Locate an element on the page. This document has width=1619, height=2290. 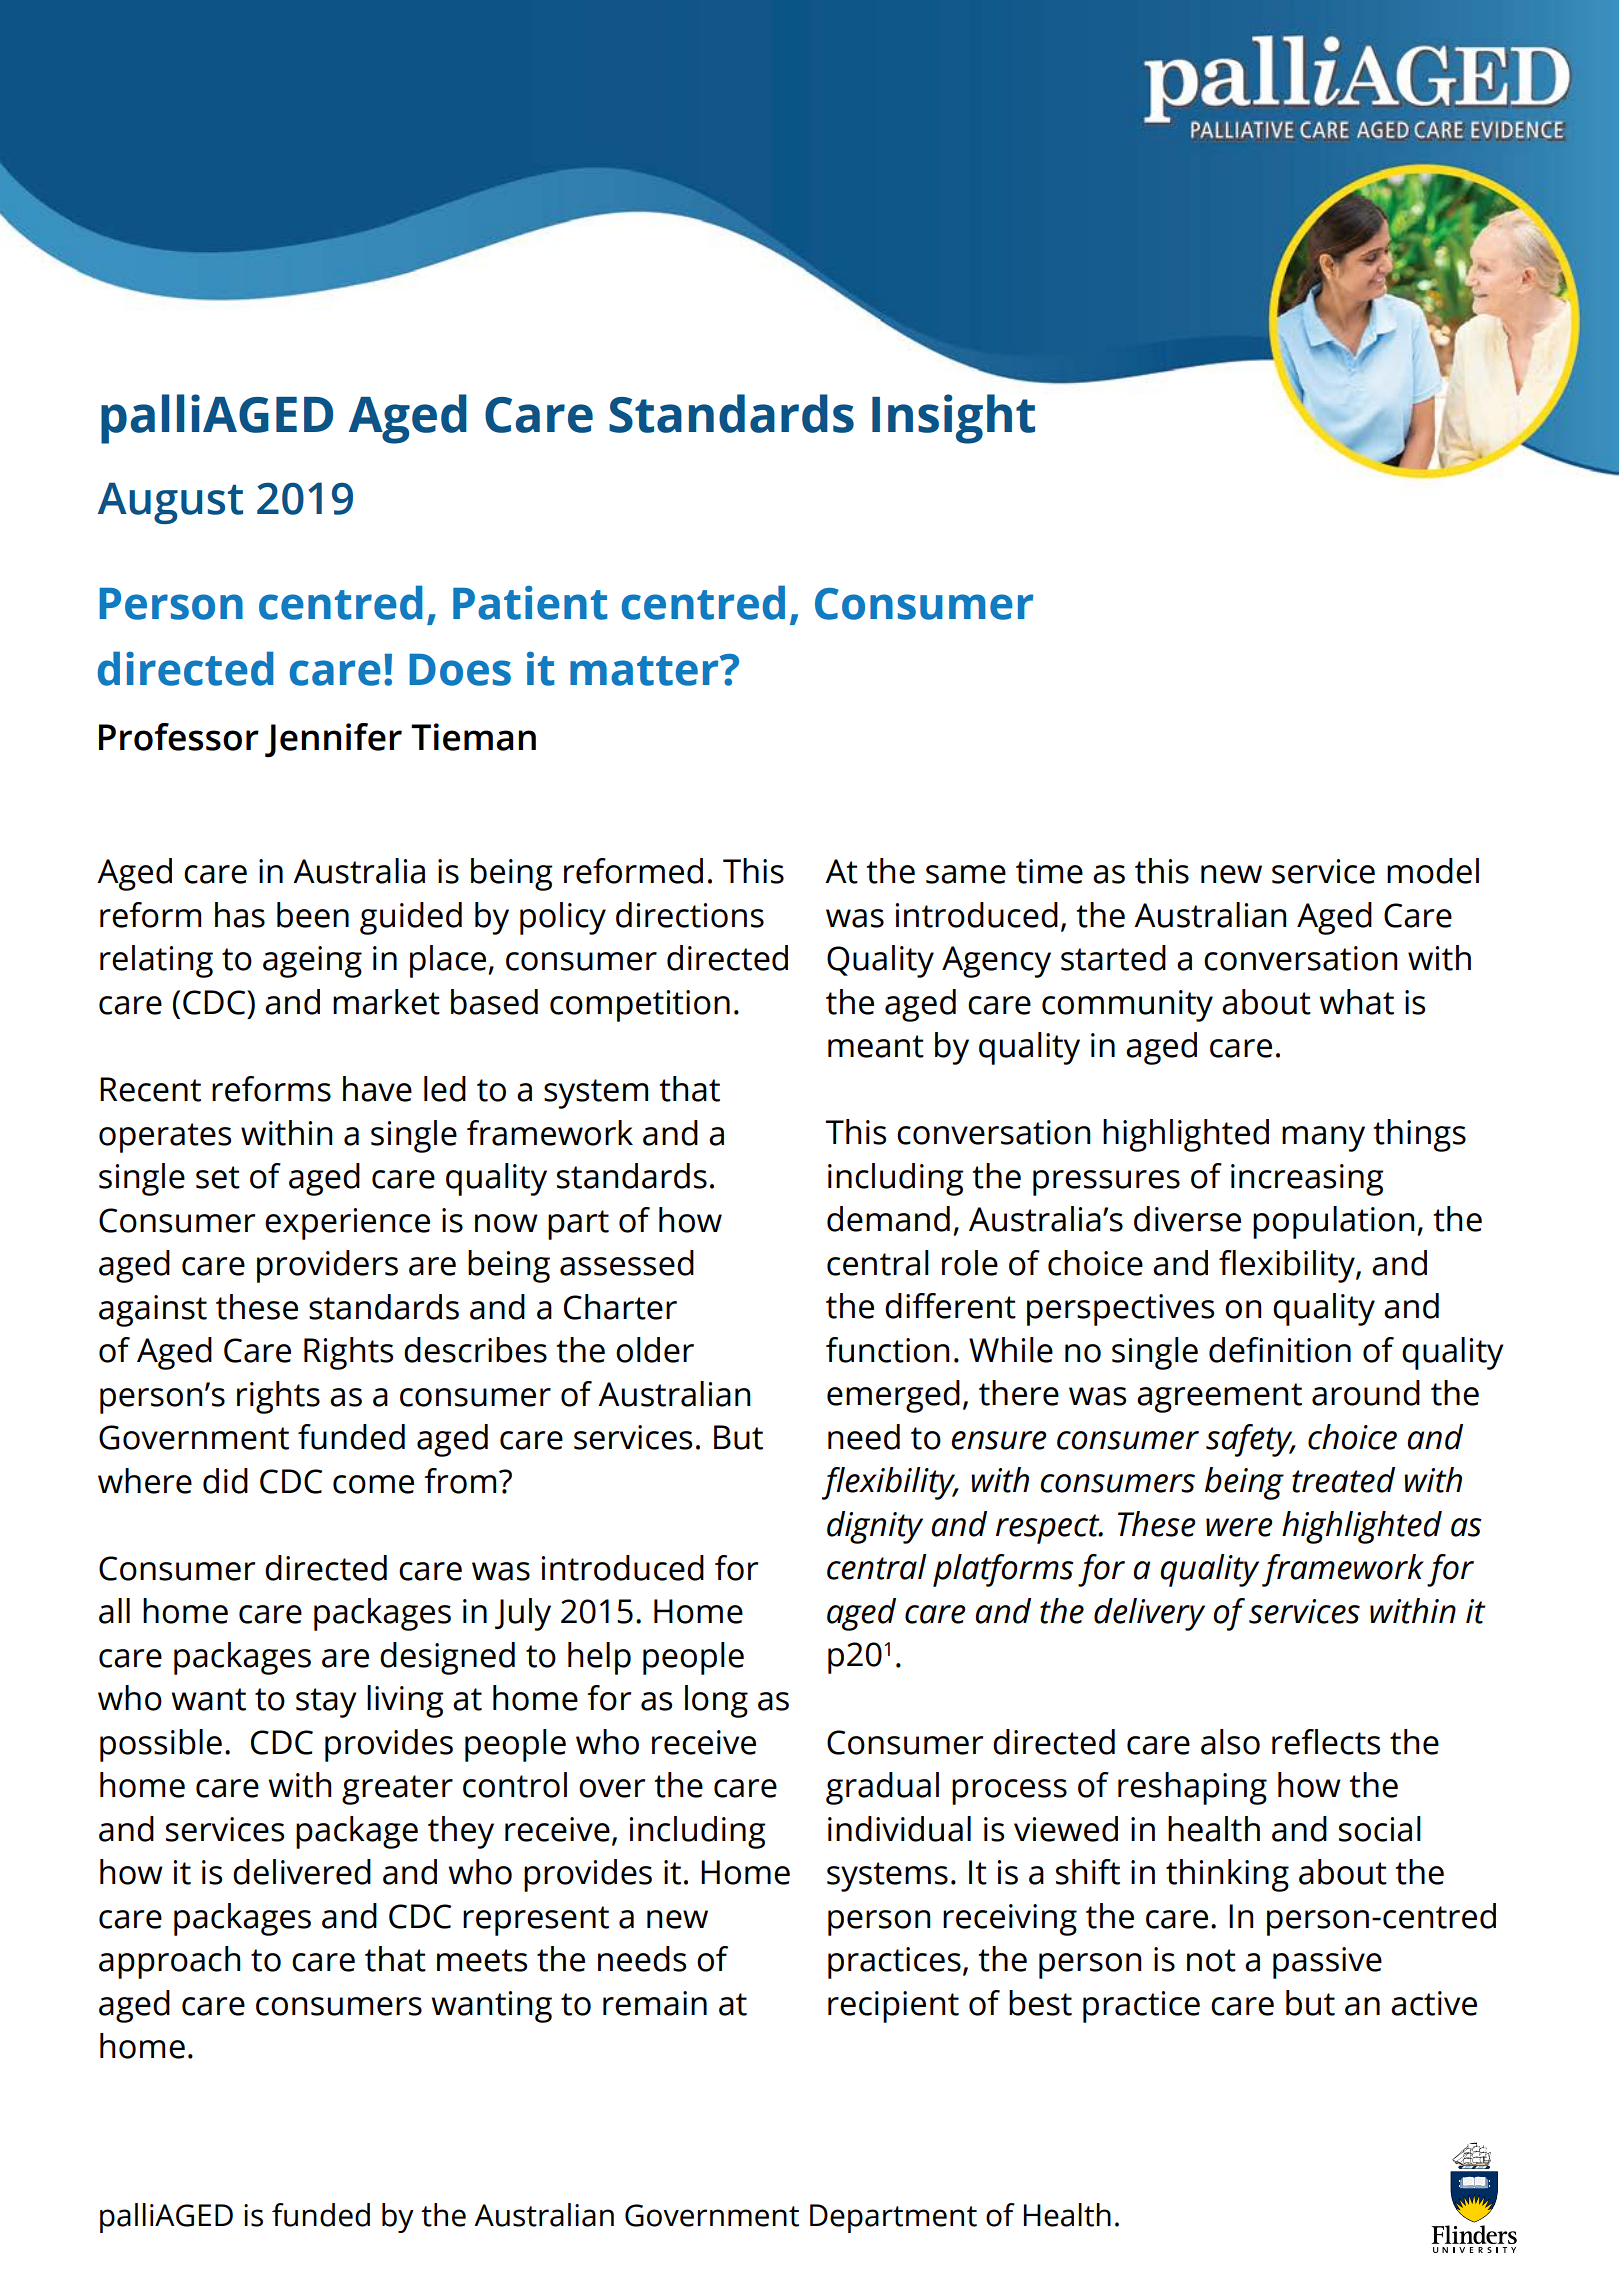
model is located at coordinates (1433, 871).
